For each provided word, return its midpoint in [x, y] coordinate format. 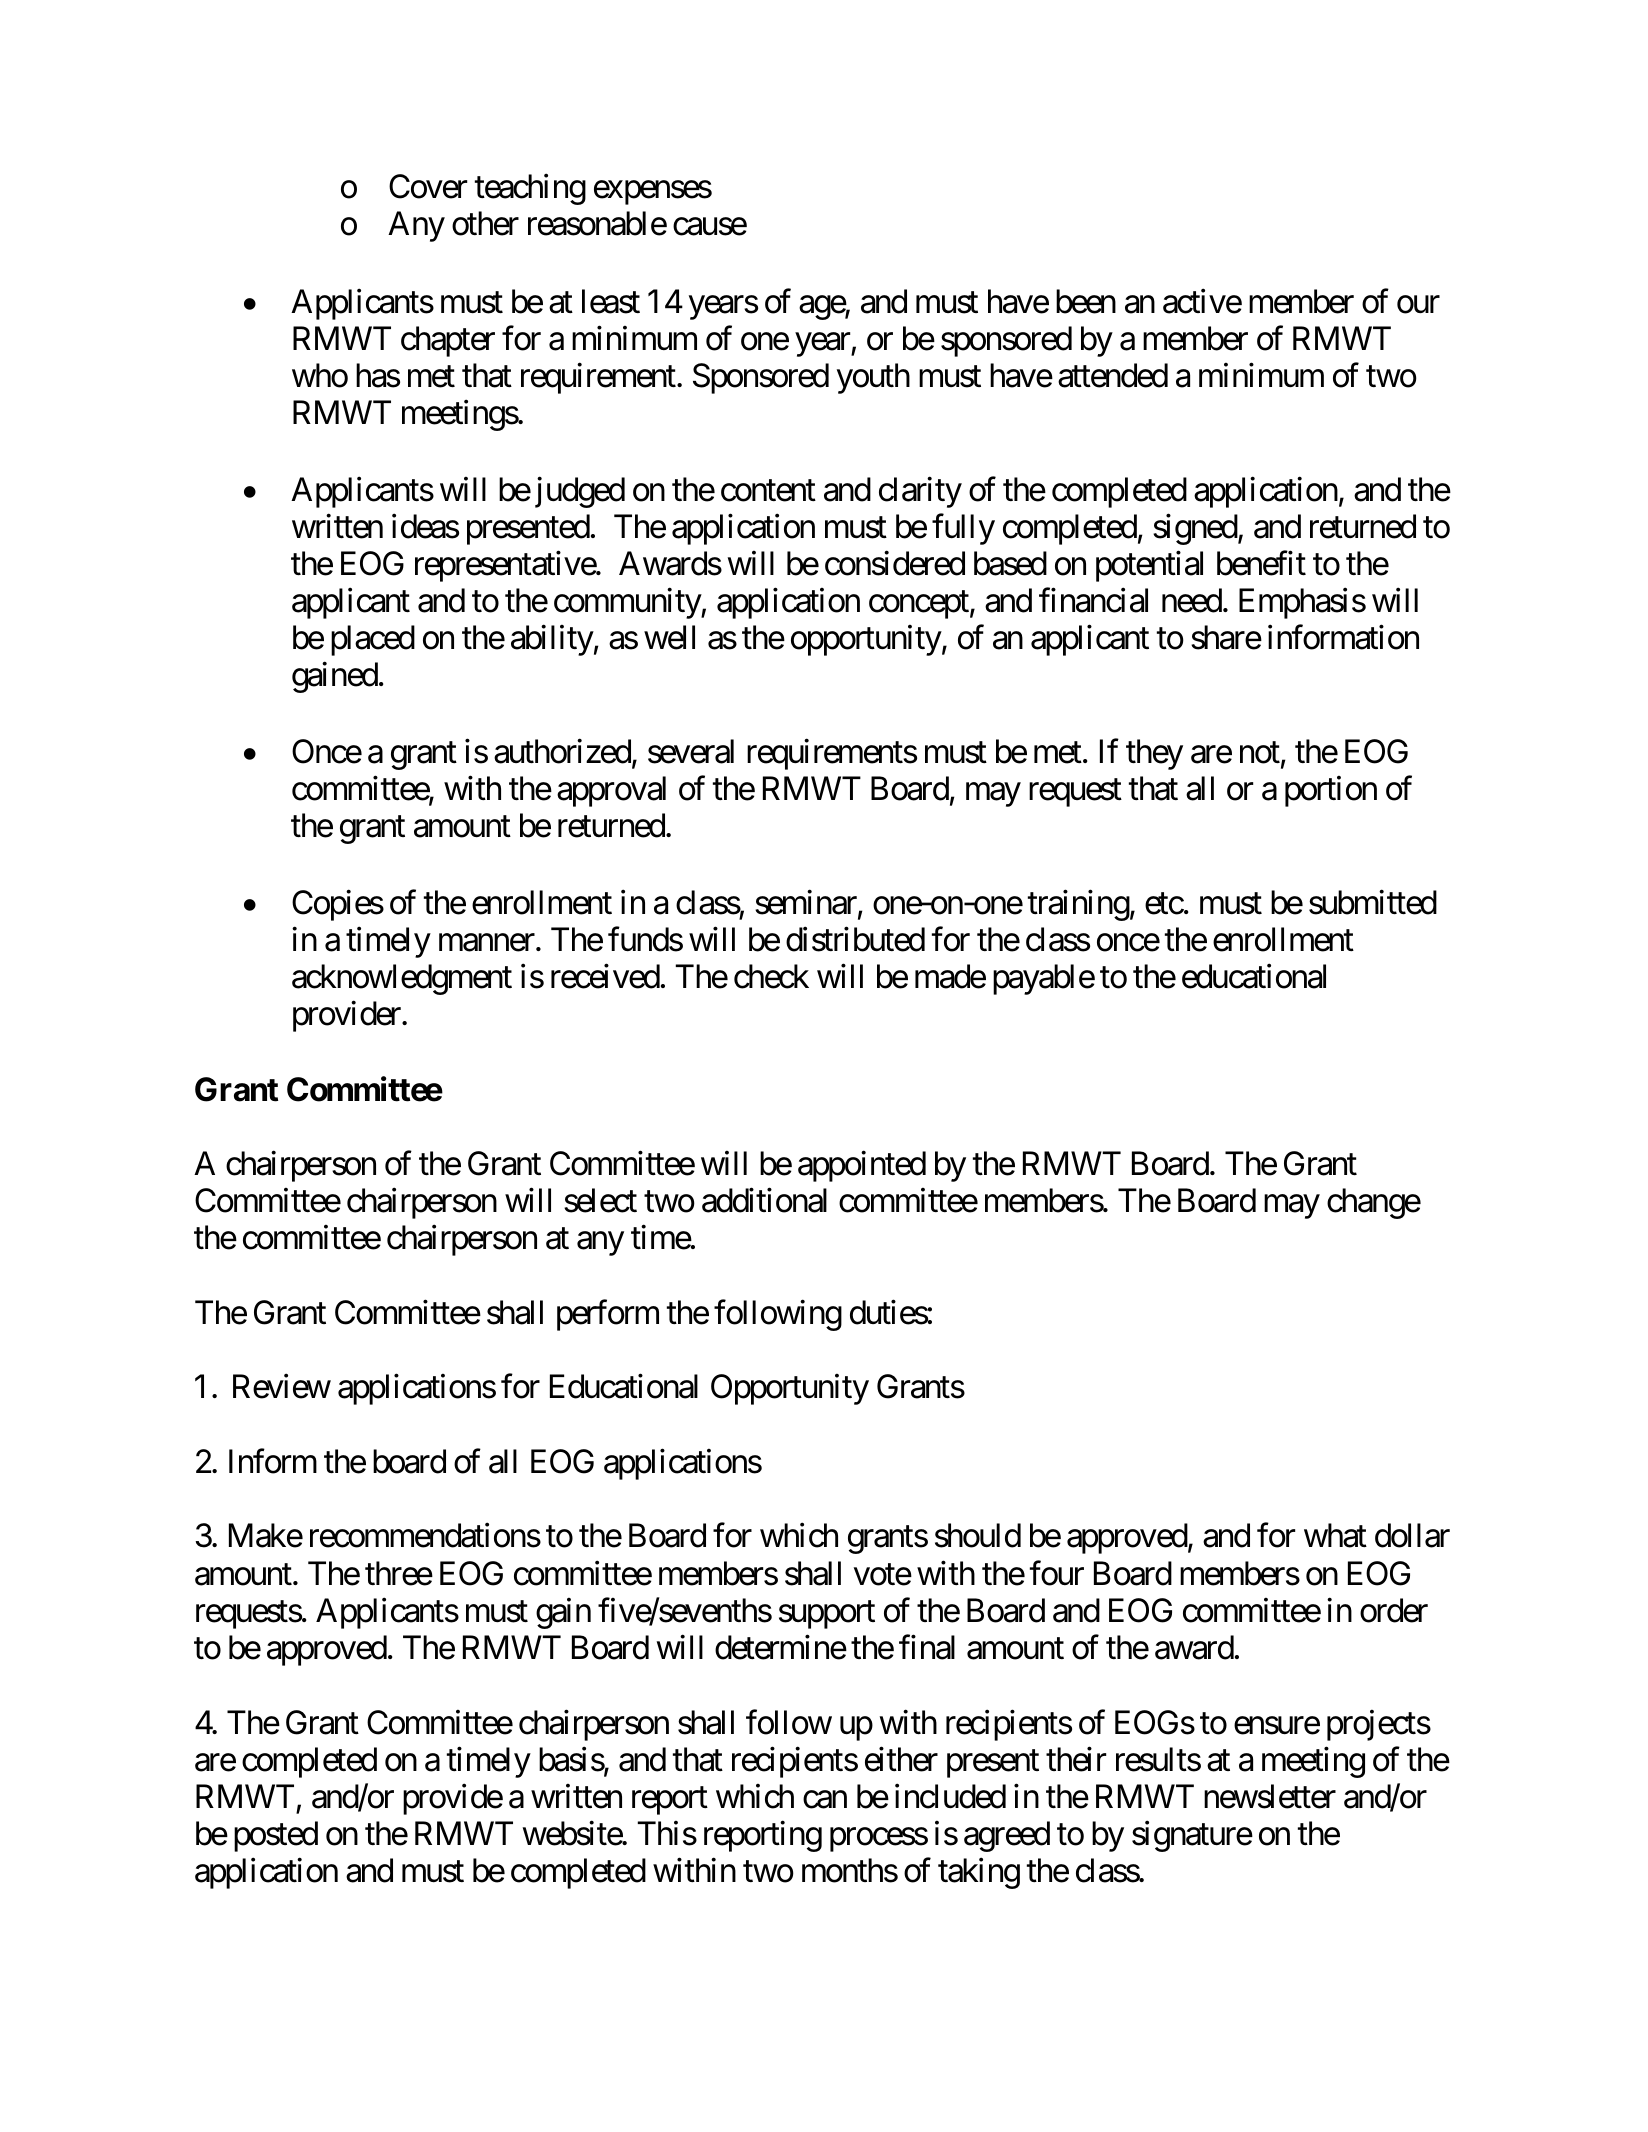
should [978, 1535]
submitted [1373, 902]
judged [580, 492]
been [1086, 301]
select [600, 1200]
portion [1331, 791]
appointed [862, 1166]
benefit [1261, 563]
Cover [428, 186]
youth [873, 378]
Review [282, 1386]
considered [895, 563]
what [1335, 1535]
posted [276, 1836]
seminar [807, 903]
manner [487, 943]
